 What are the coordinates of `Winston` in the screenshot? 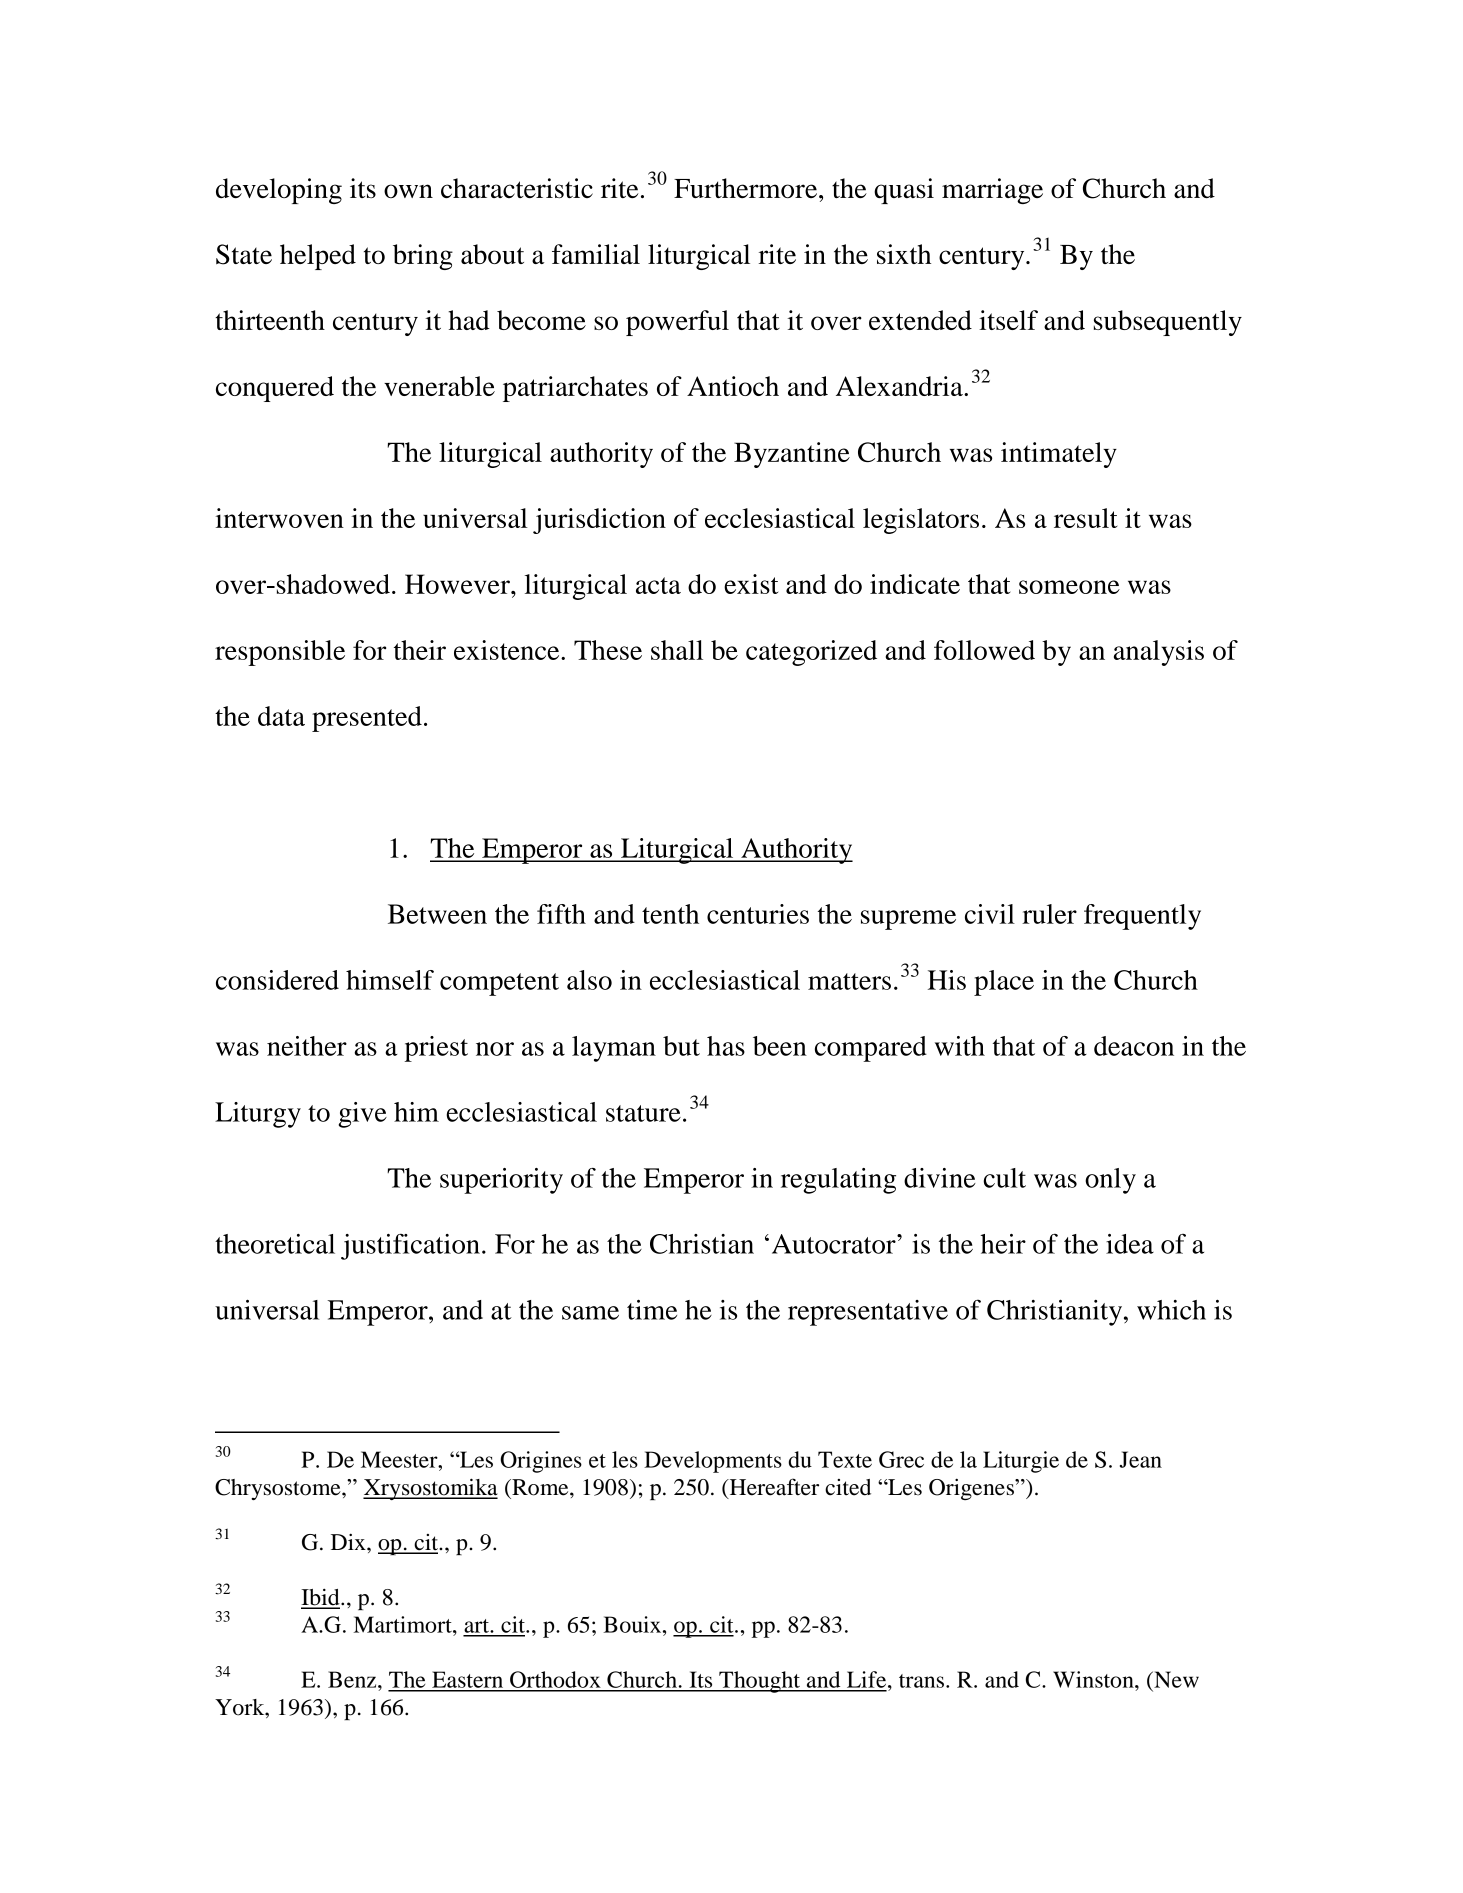 It's located at (1094, 1679).
